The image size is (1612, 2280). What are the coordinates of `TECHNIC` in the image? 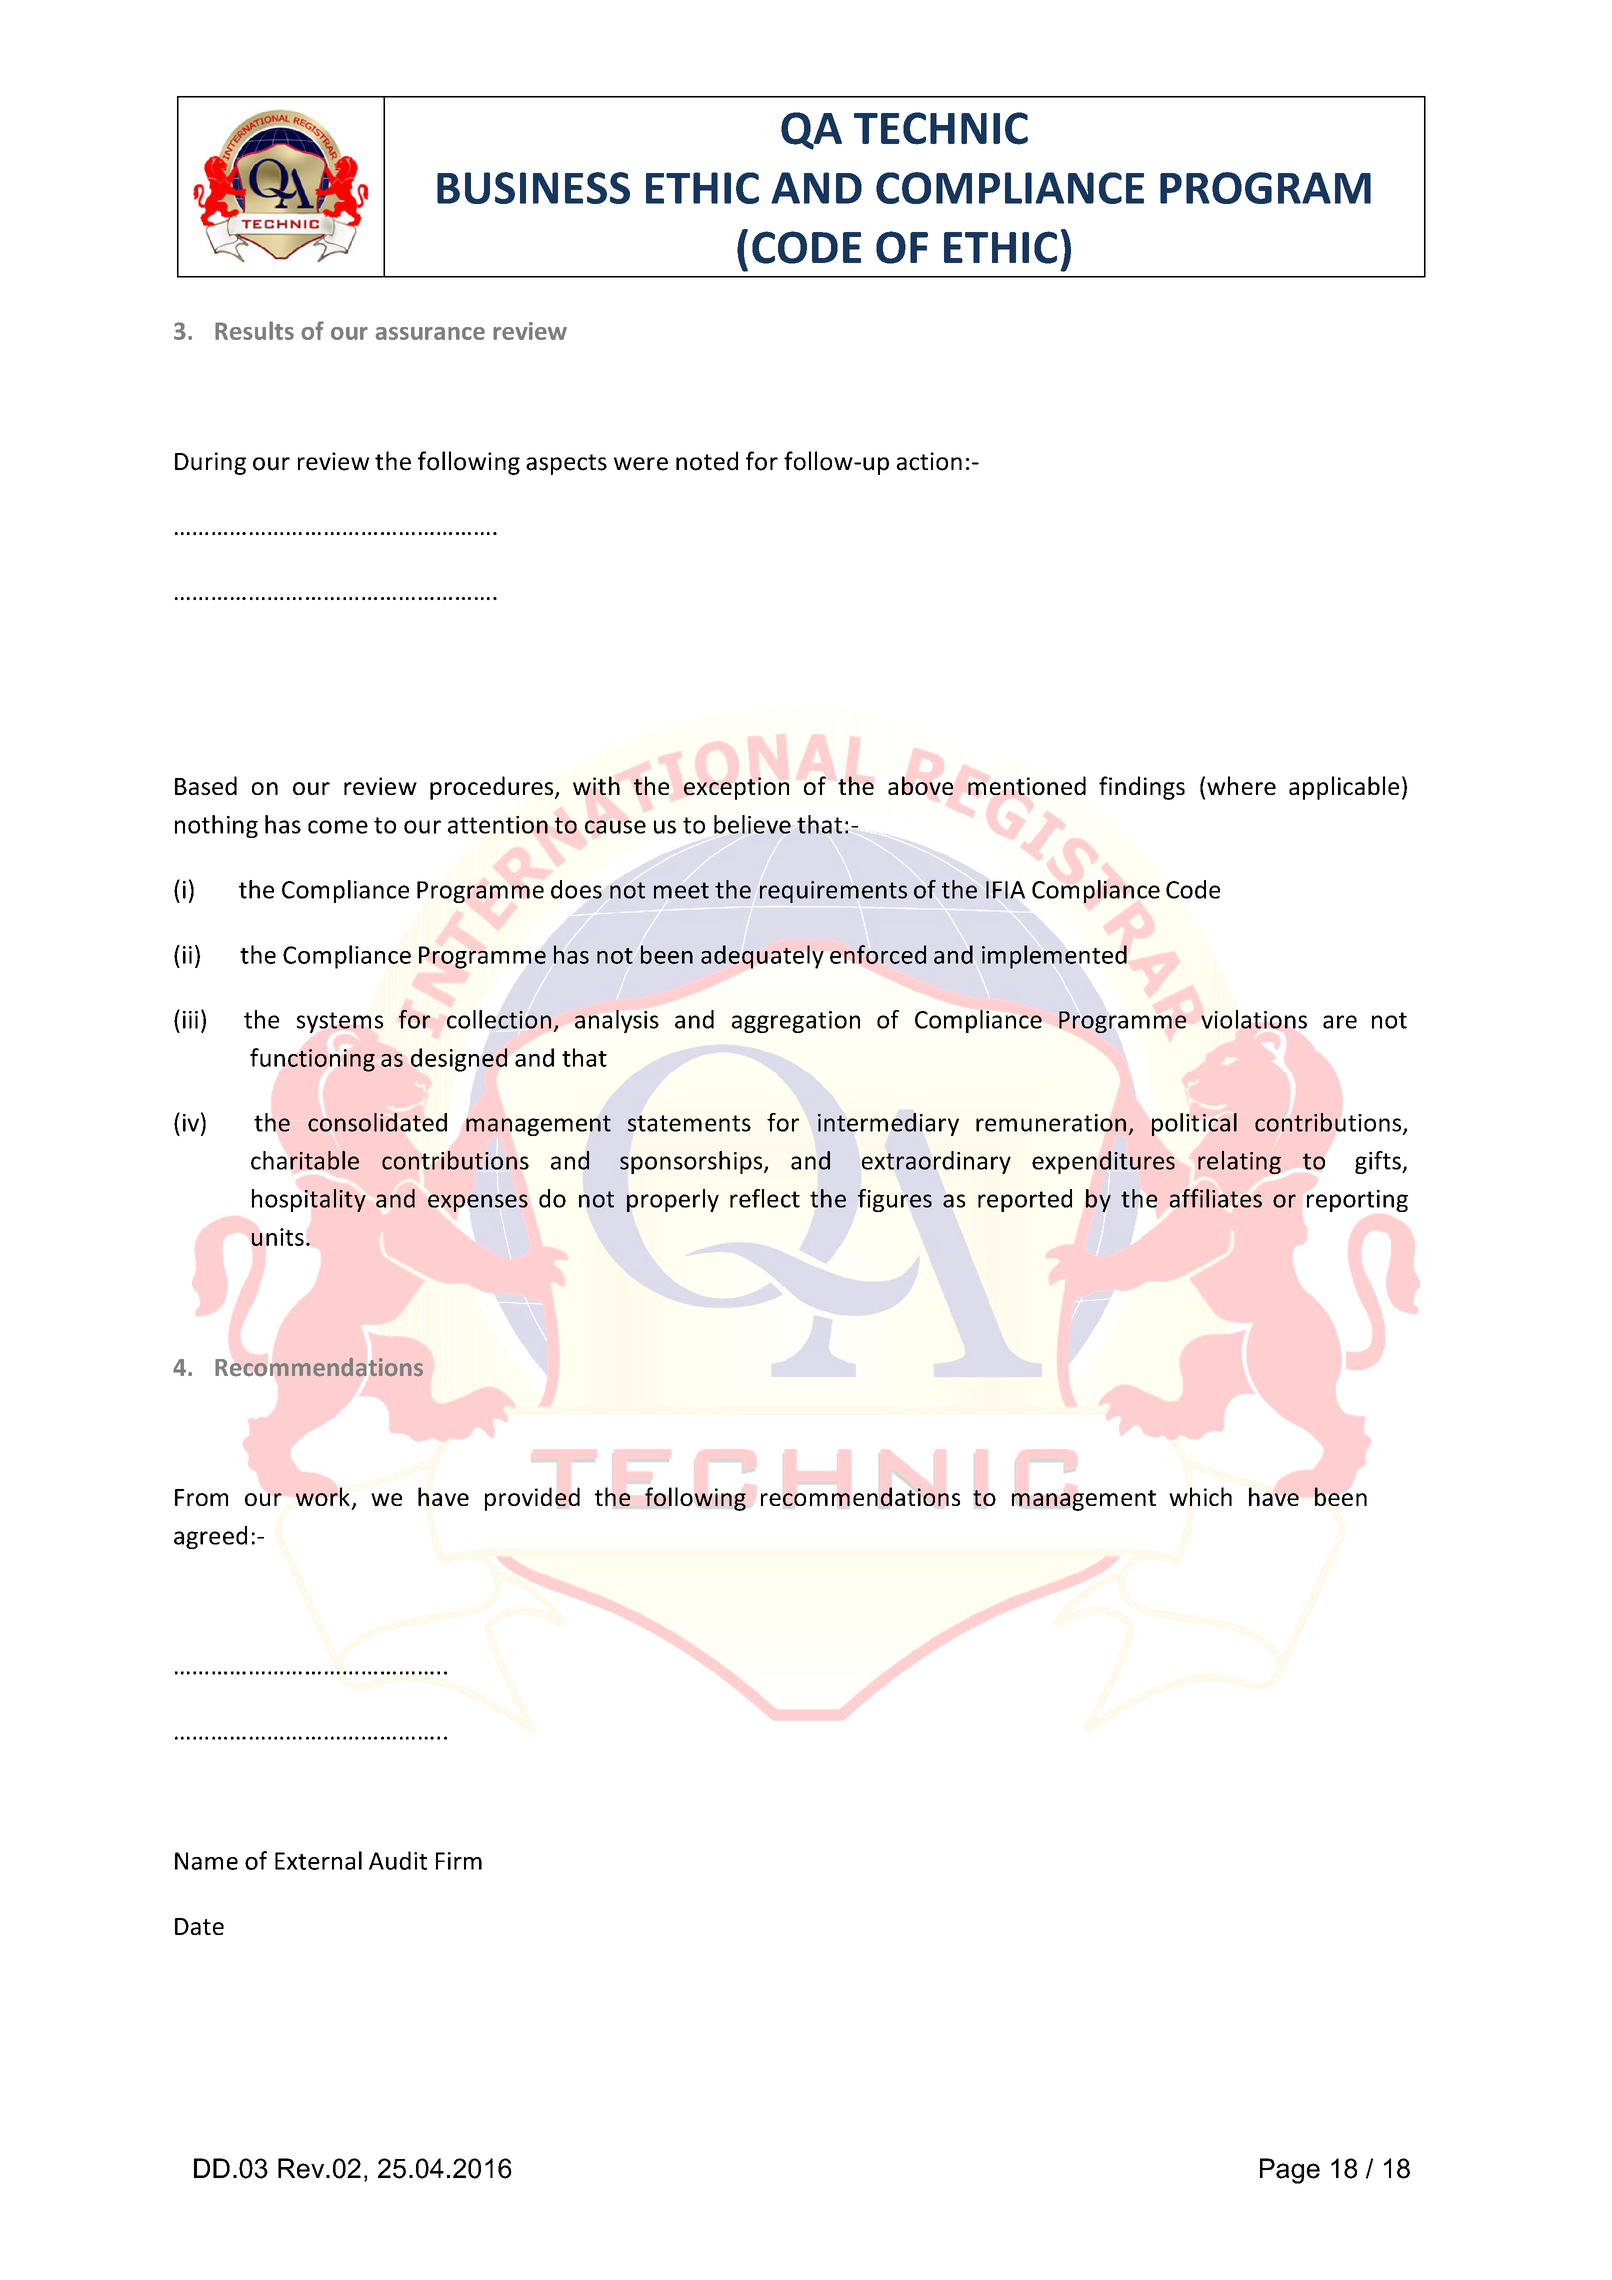 It's located at (941, 128).
